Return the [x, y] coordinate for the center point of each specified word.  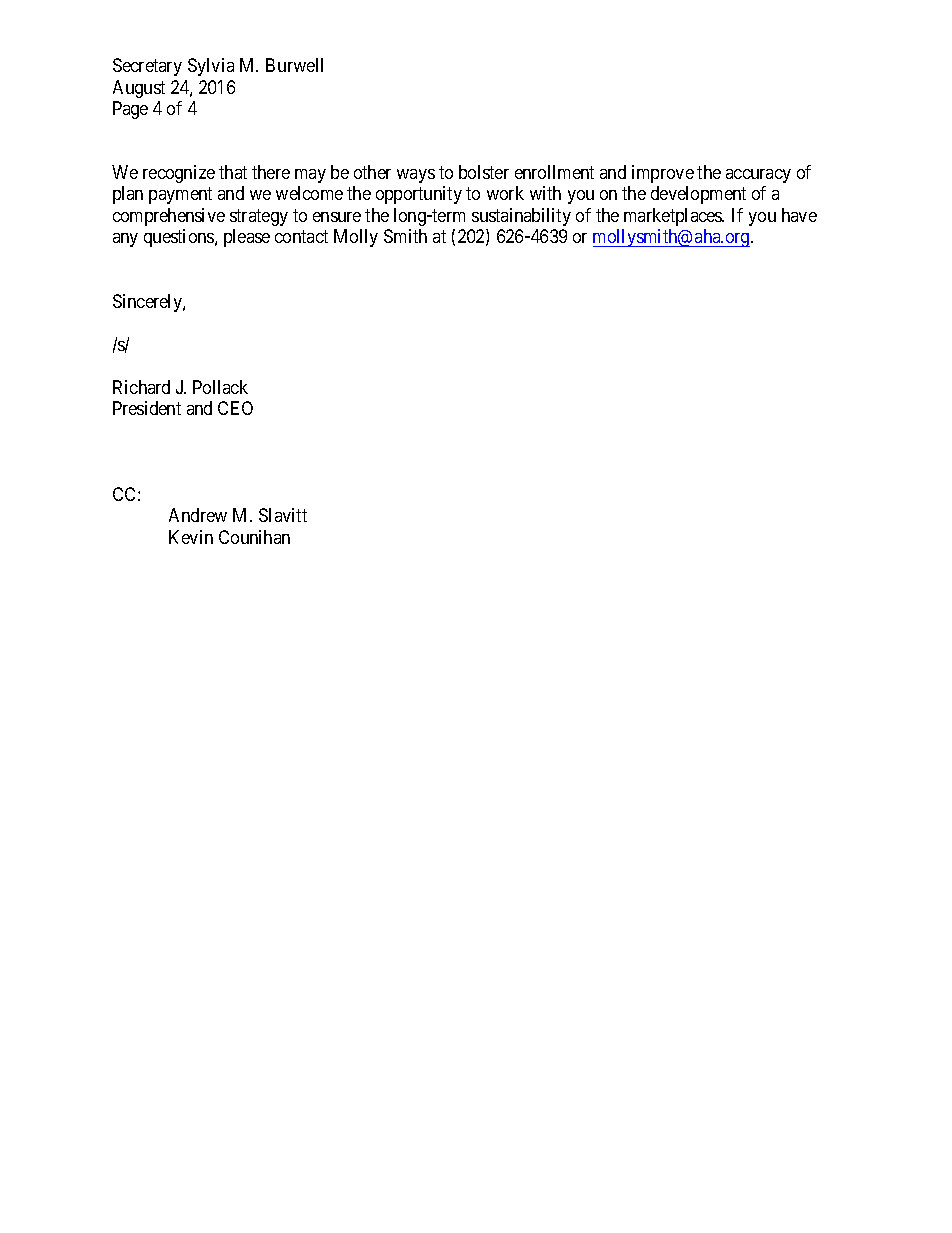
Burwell [294, 65]
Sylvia [211, 67]
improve [663, 174]
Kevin [191, 537]
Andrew [198, 515]
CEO [235, 408]
